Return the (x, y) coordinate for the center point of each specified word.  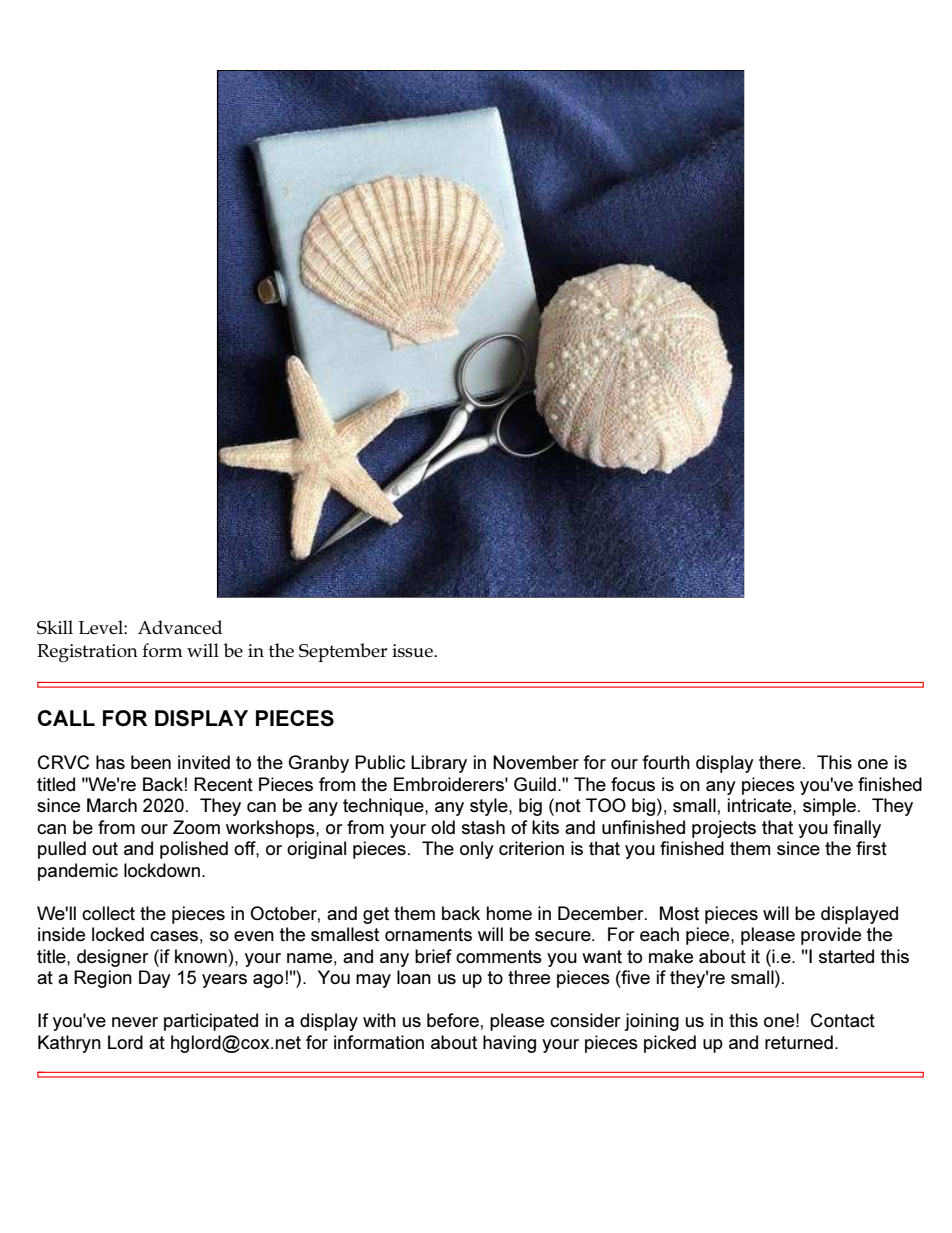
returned (799, 1042)
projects (724, 829)
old (443, 827)
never (135, 1022)
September (343, 652)
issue (413, 650)
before (453, 1020)
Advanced (180, 627)
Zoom (196, 827)
